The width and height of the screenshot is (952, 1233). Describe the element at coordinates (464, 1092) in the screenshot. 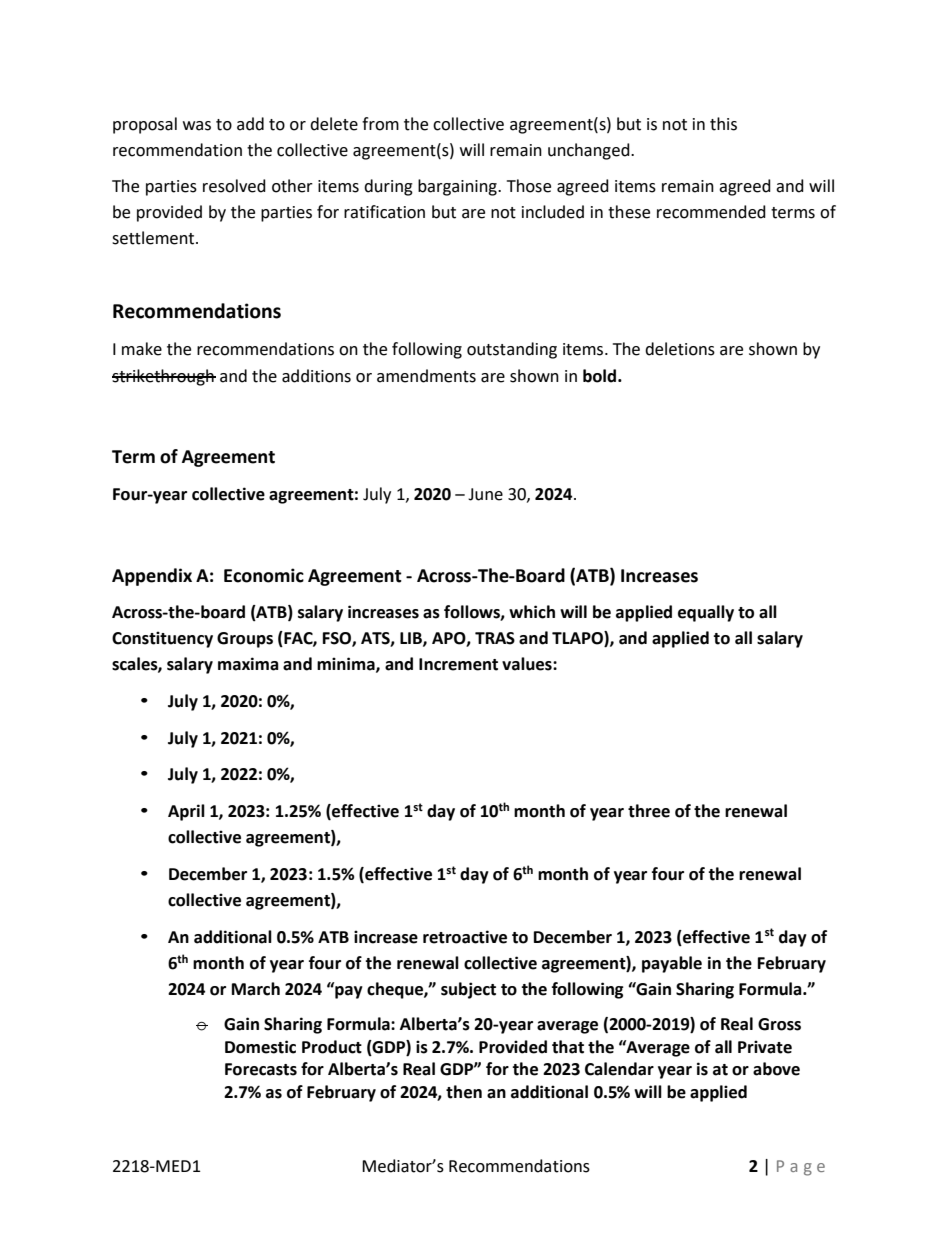

I see `then` at that location.
